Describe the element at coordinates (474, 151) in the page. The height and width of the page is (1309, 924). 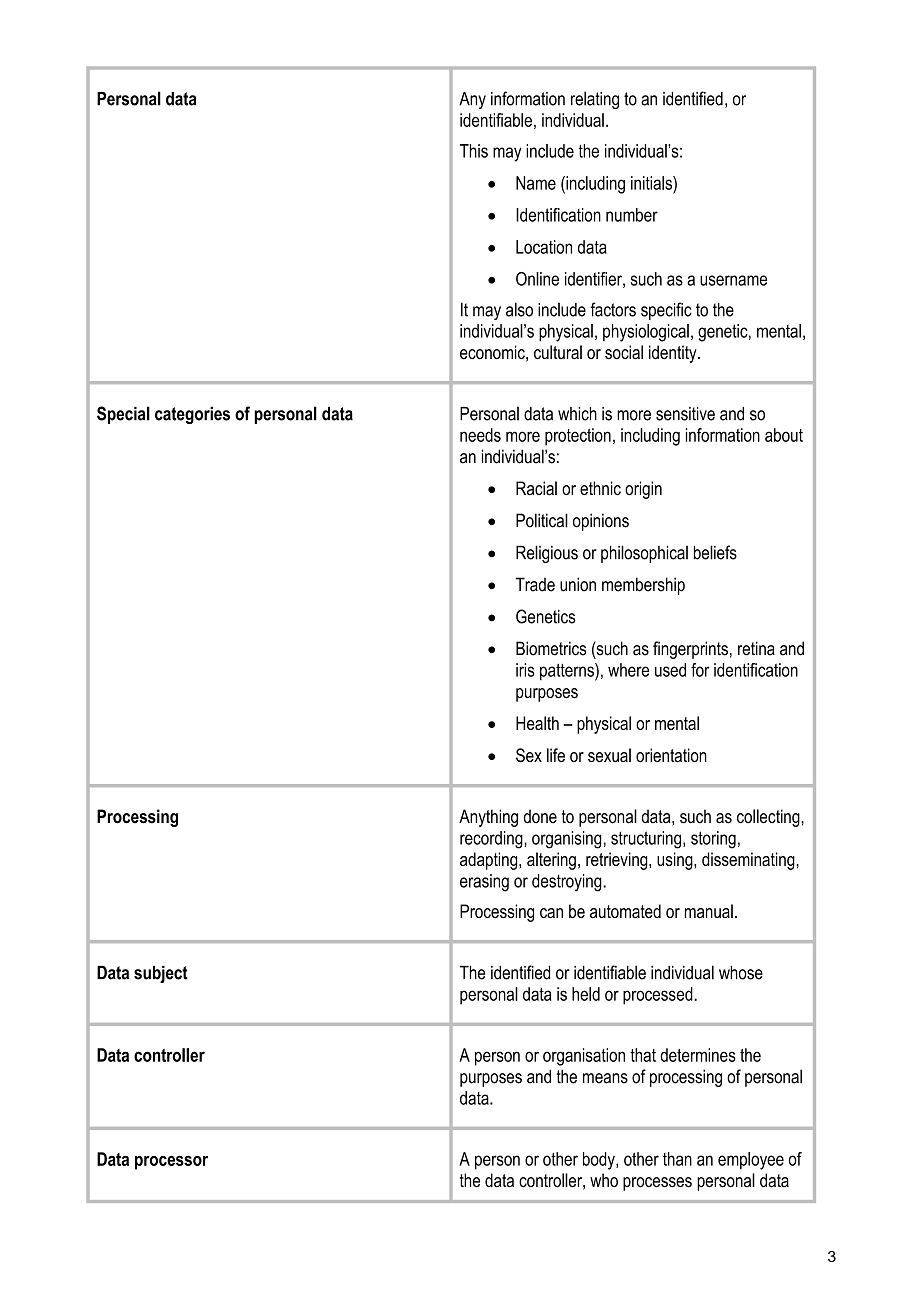
I see `This` at that location.
